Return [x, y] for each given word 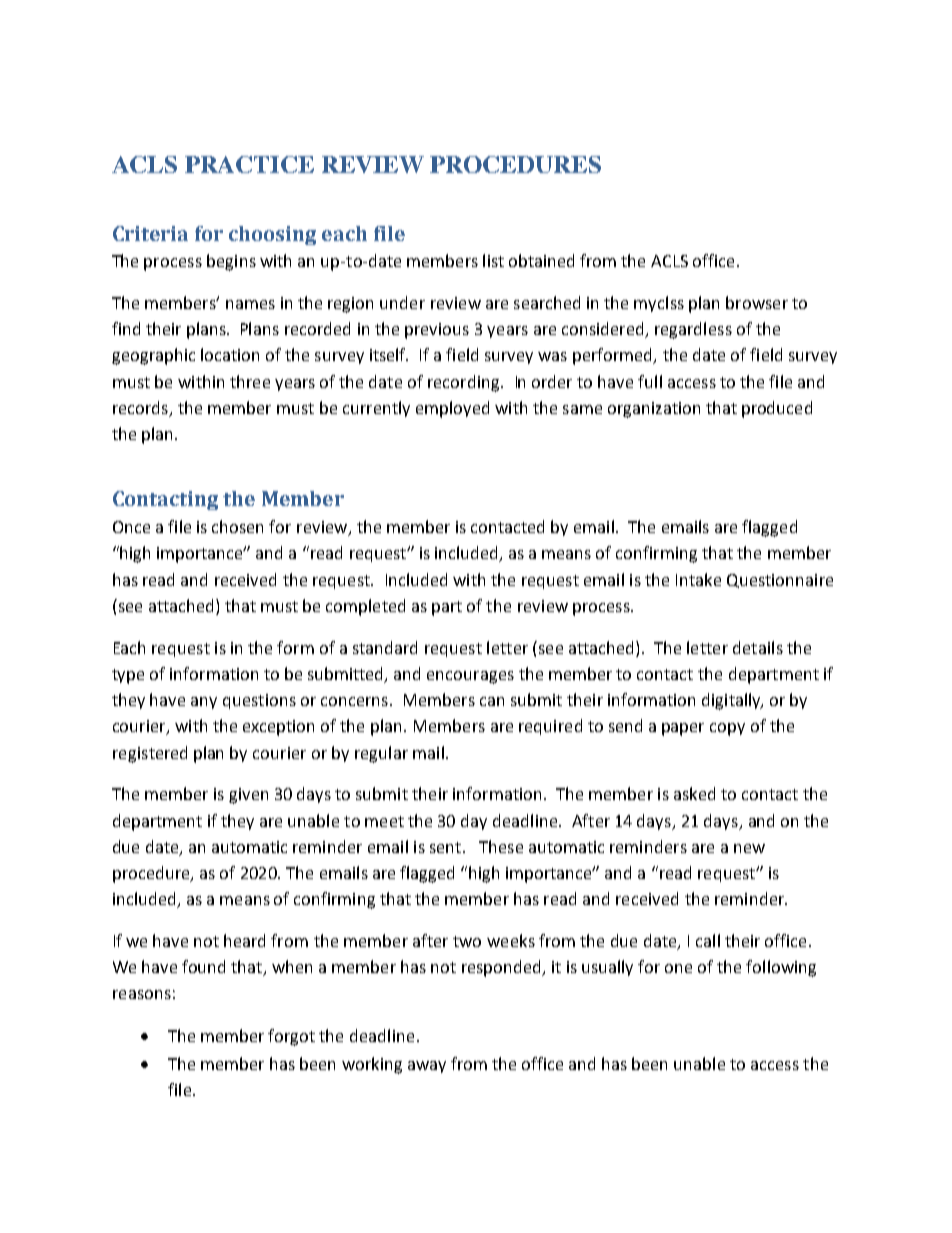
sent [447, 847]
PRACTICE [249, 164]
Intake [698, 579]
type [128, 676]
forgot [291, 1037]
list [493, 260]
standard [385, 647]
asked [694, 793]
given [248, 796]
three [250, 381]
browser [757, 302]
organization [654, 410]
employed [452, 409]
